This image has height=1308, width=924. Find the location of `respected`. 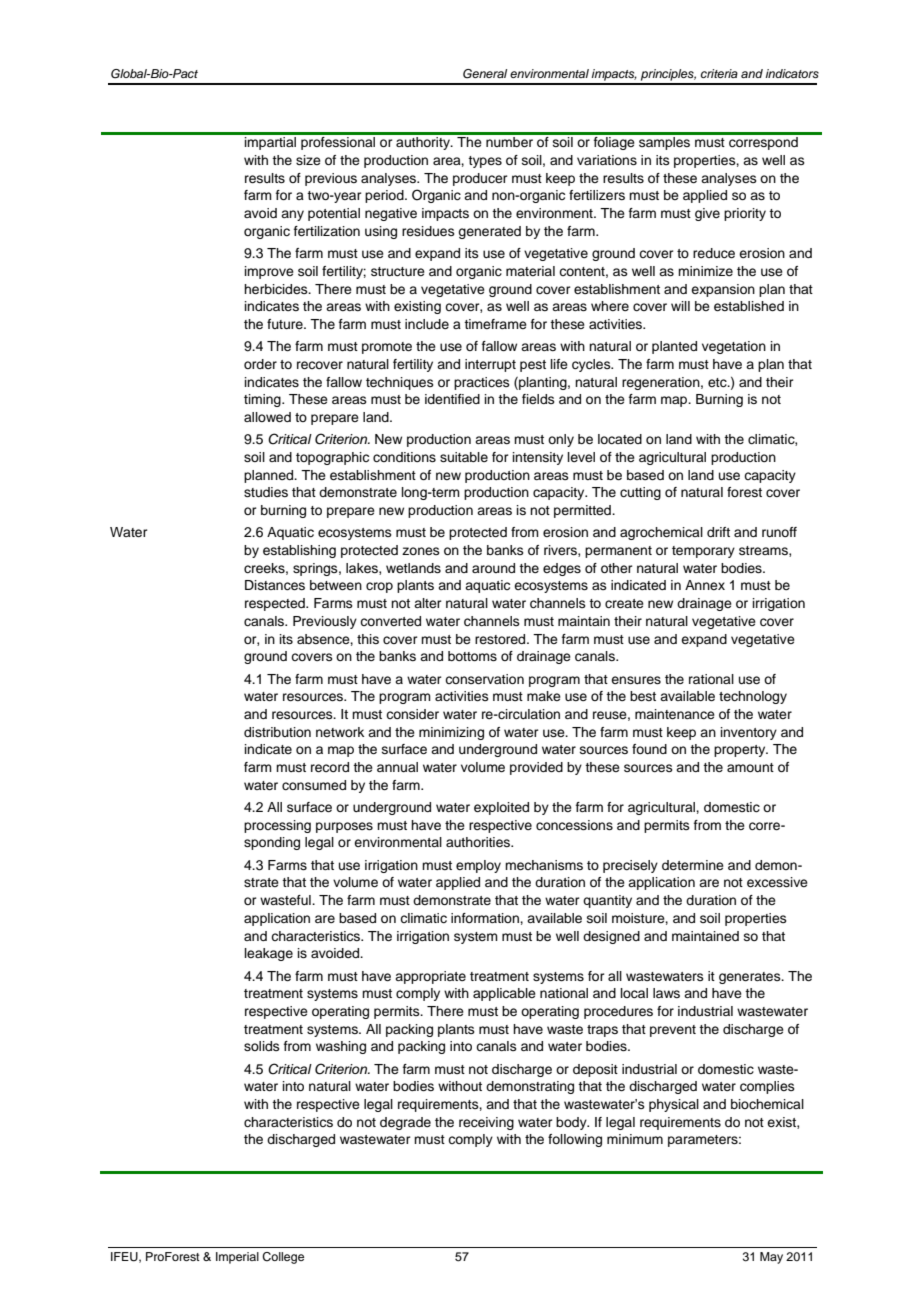

respected is located at coordinates (276, 604).
